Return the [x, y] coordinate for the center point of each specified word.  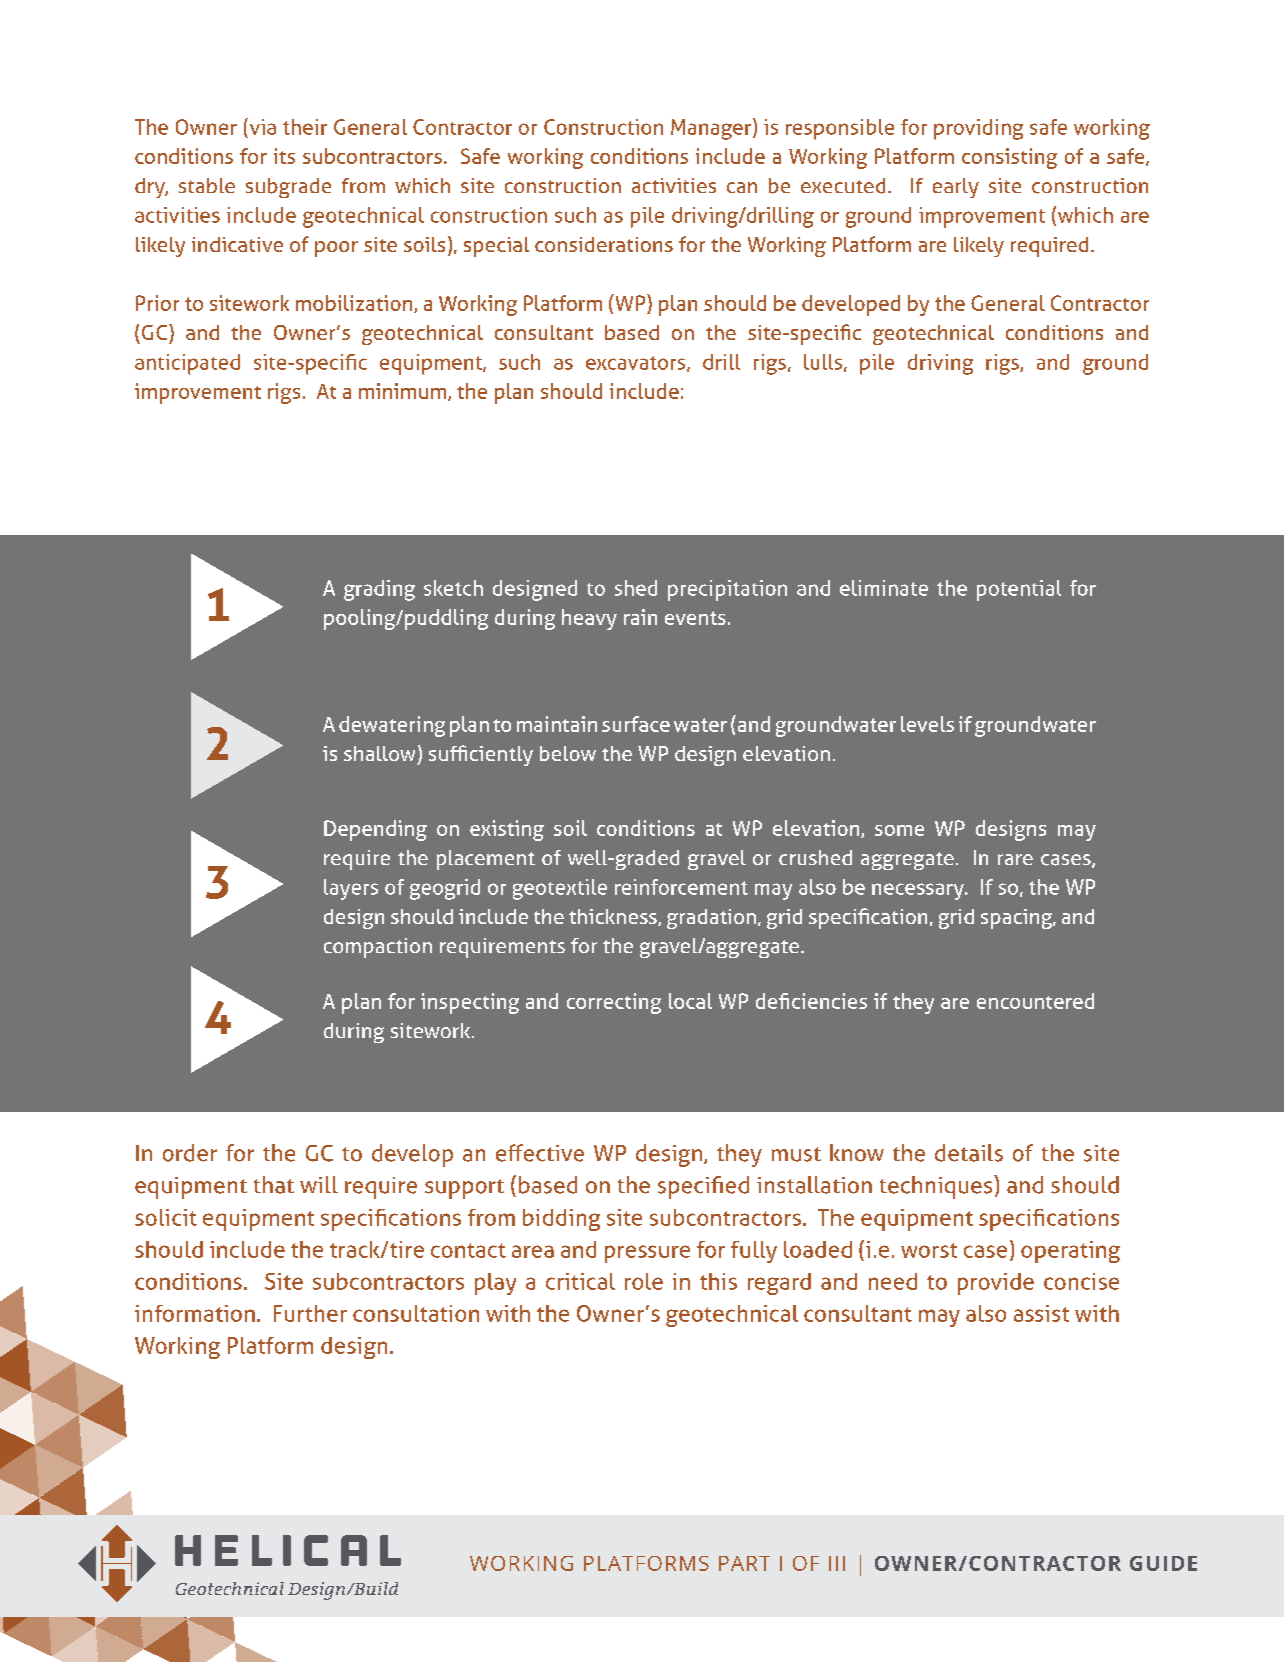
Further [310, 1313]
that [274, 1185]
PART [744, 1563]
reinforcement [681, 887]
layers [351, 889]
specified [703, 1187]
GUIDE [1163, 1563]
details [969, 1153]
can [742, 187]
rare [1015, 859]
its [284, 156]
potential [1019, 590]
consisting [1009, 158]
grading [379, 590]
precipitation [727, 590]
